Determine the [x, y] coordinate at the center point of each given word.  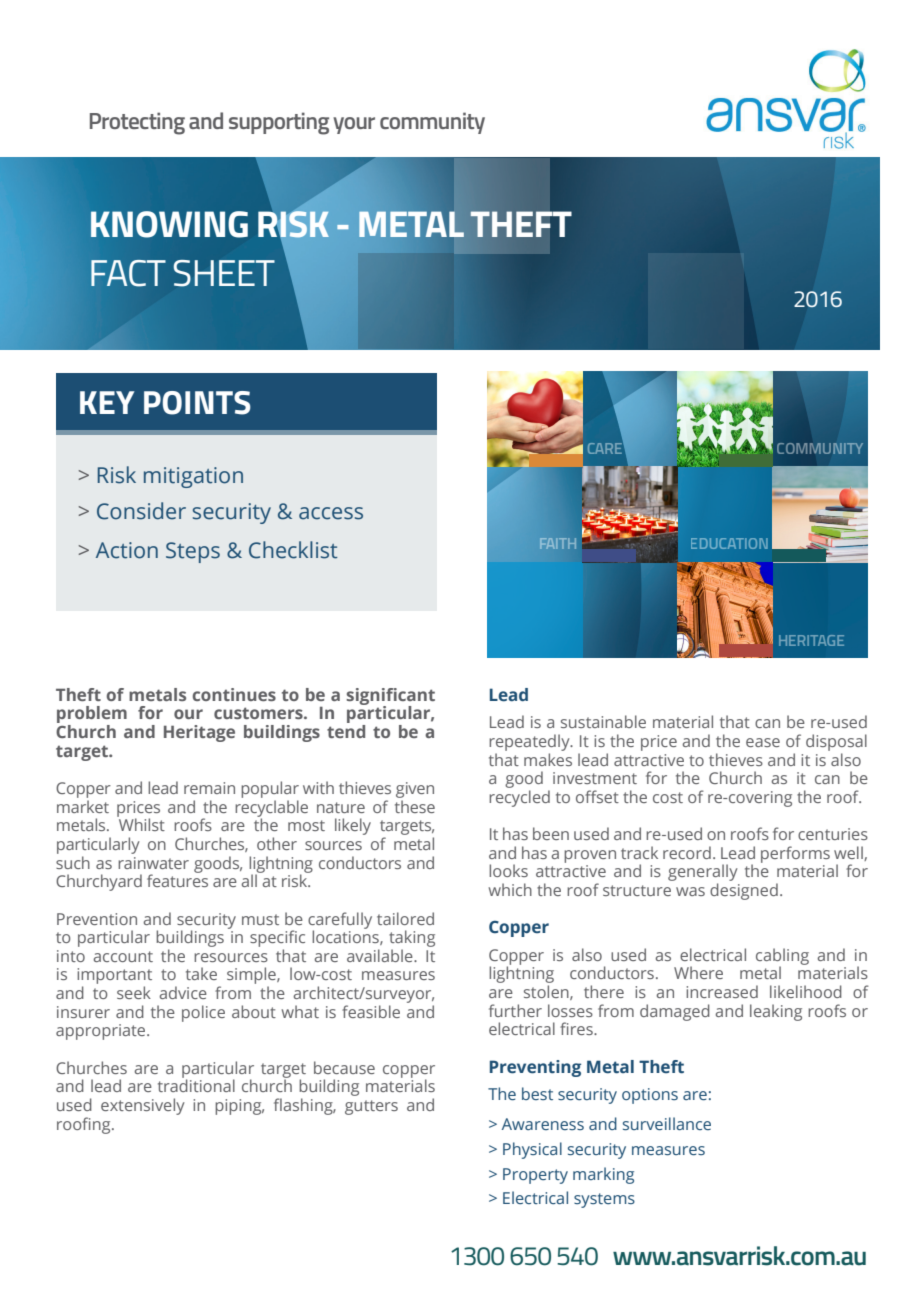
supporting [279, 123]
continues [234, 694]
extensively [143, 1106]
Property [535, 1176]
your [354, 125]
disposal [836, 742]
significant [390, 697]
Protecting [137, 123]
